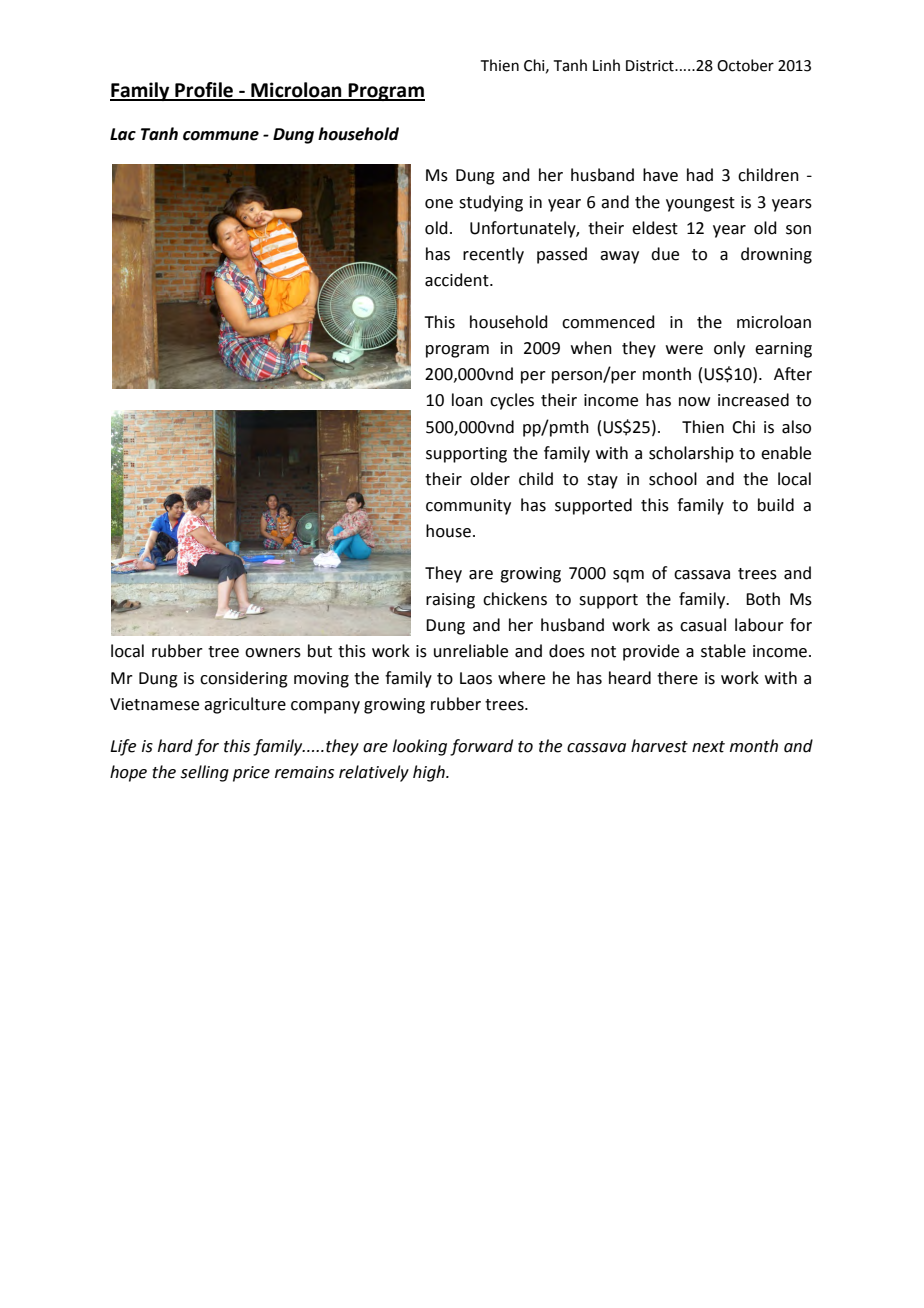 This document has width=924, height=1308. I want to click on older, so click(490, 479).
